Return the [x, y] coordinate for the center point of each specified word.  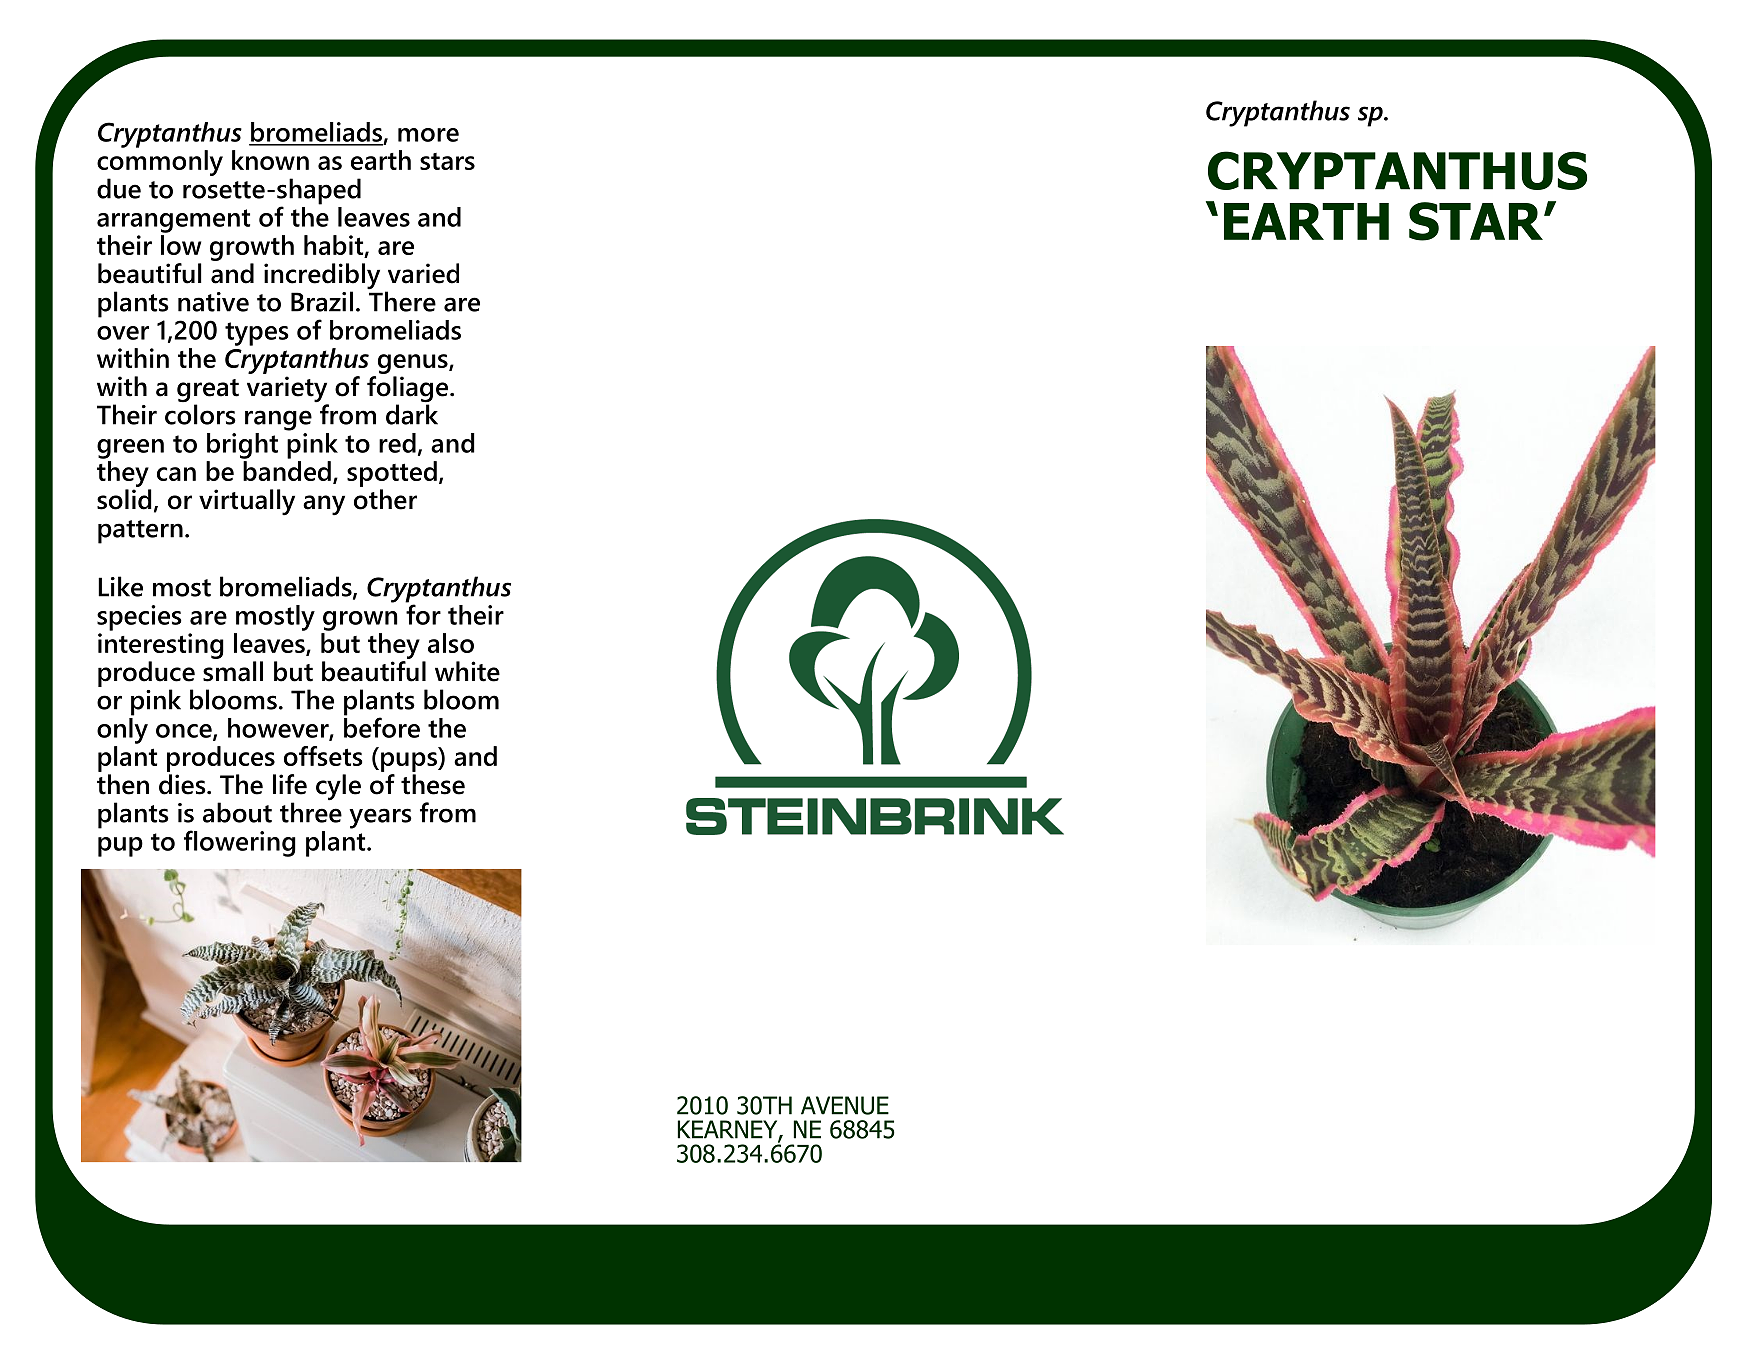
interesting [161, 646]
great [208, 392]
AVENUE [845, 1105]
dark [412, 413]
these [433, 784]
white [467, 671]
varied [423, 273]
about [237, 812]
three [311, 811]
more [428, 135]
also [451, 643]
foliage [409, 389]
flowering [240, 843]
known [270, 160]
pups [410, 762]
